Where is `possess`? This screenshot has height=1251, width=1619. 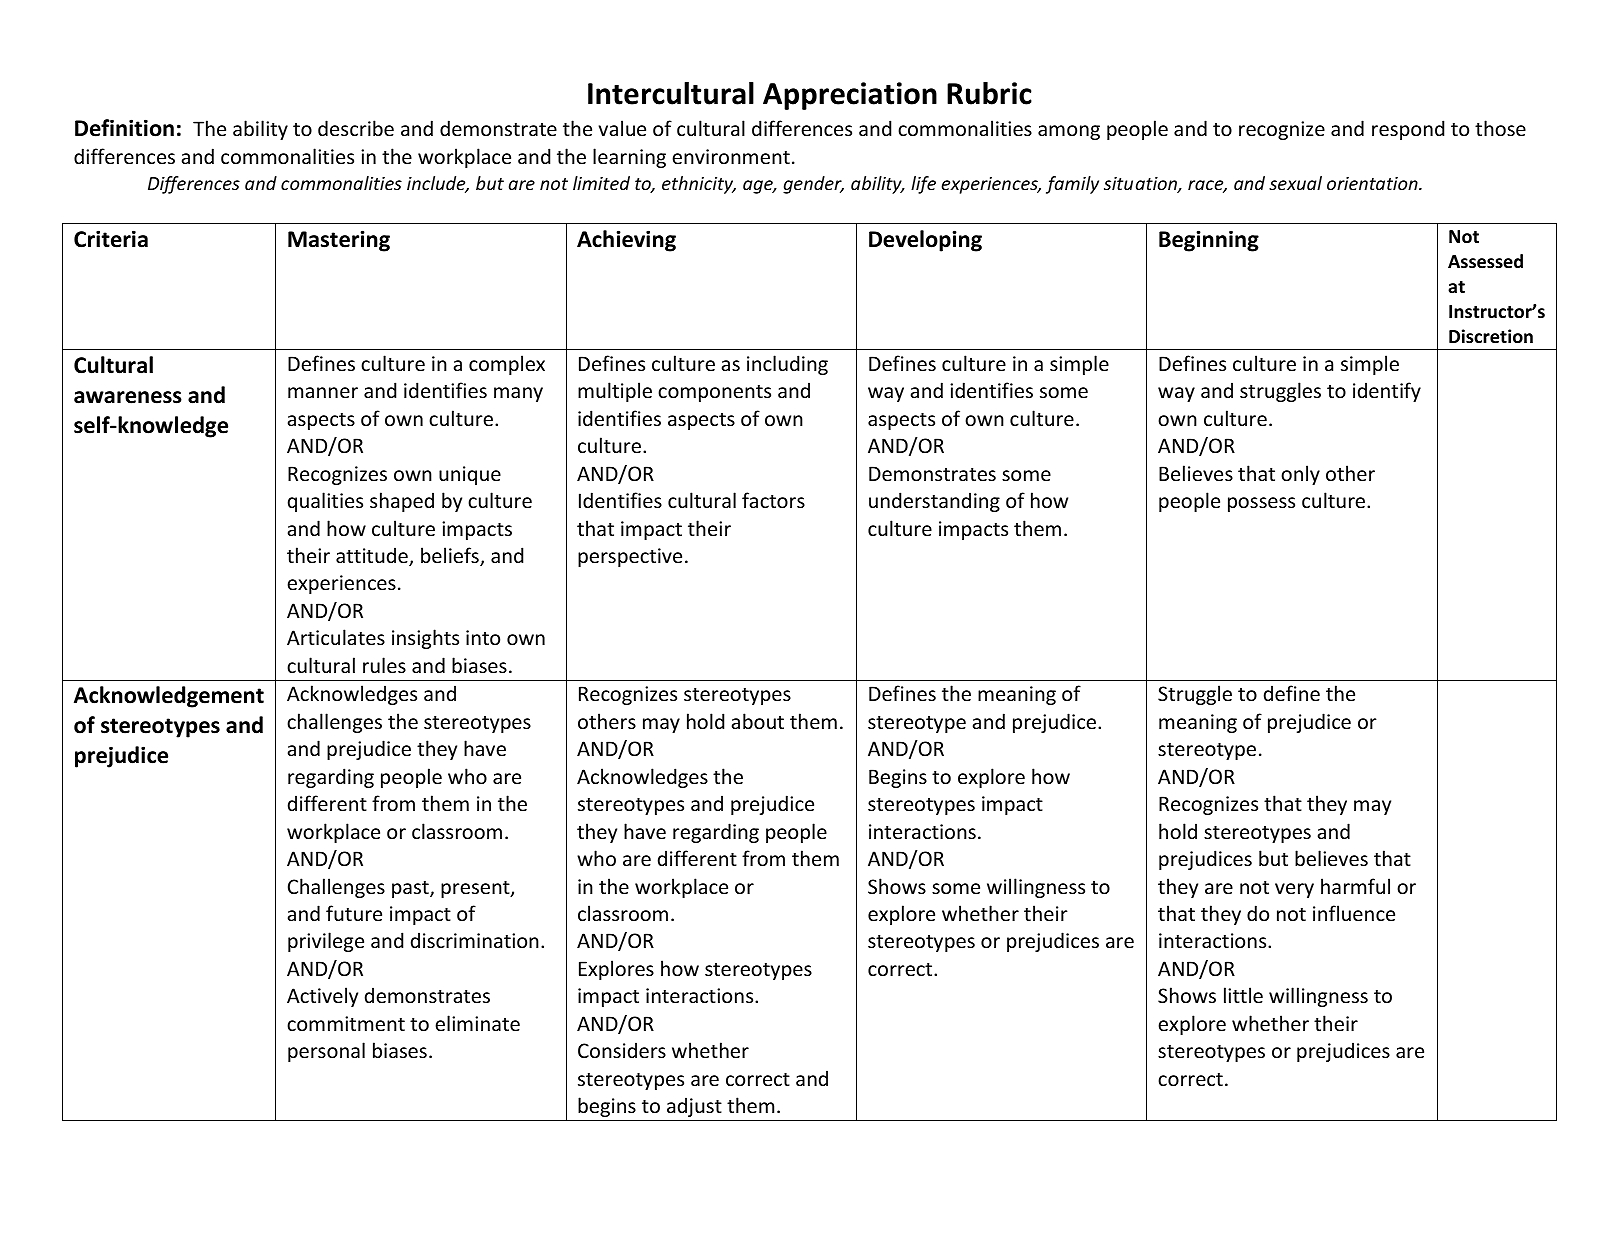 possess is located at coordinates (1261, 504).
